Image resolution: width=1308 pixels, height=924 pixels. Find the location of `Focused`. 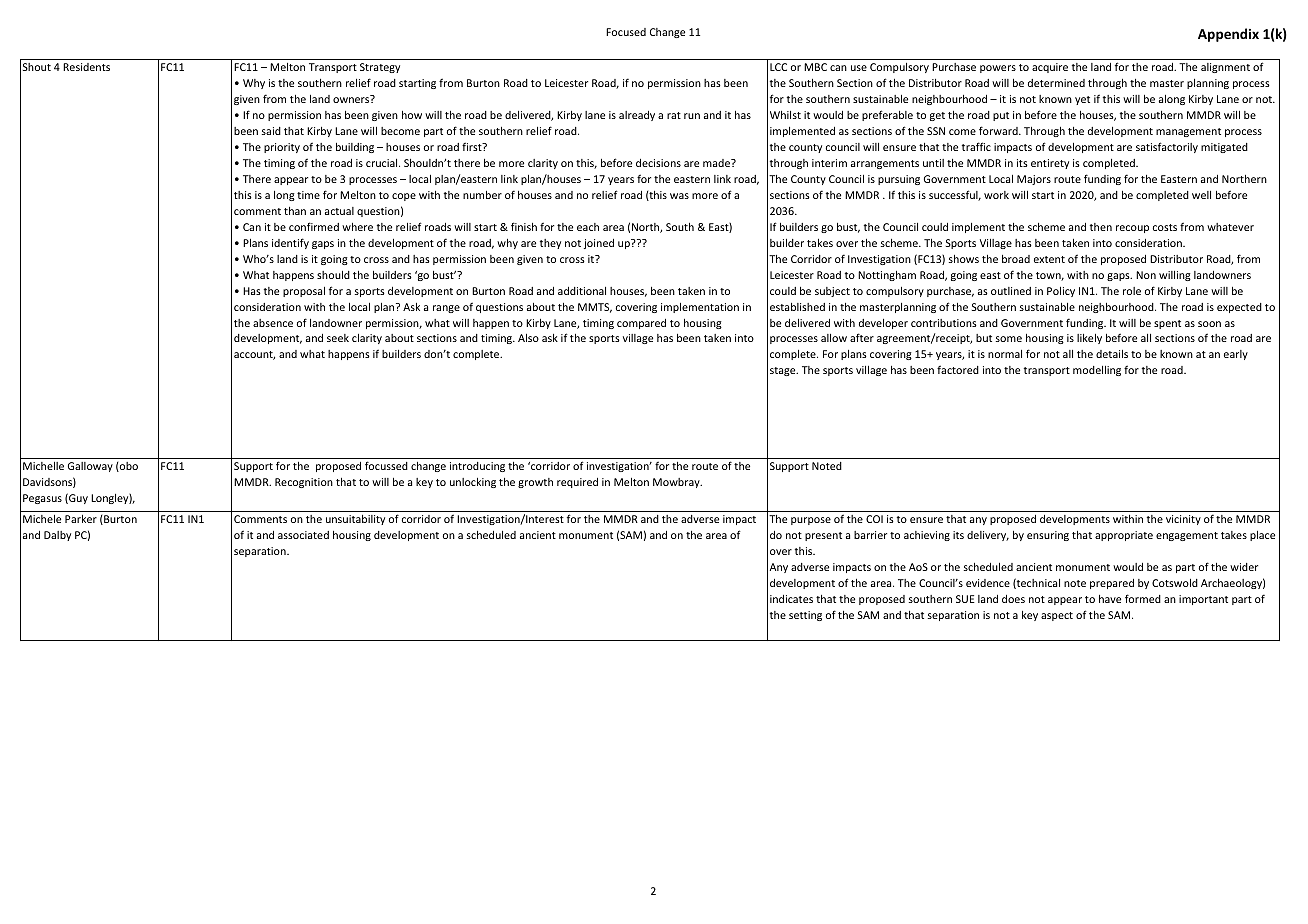

Focused is located at coordinates (626, 32).
